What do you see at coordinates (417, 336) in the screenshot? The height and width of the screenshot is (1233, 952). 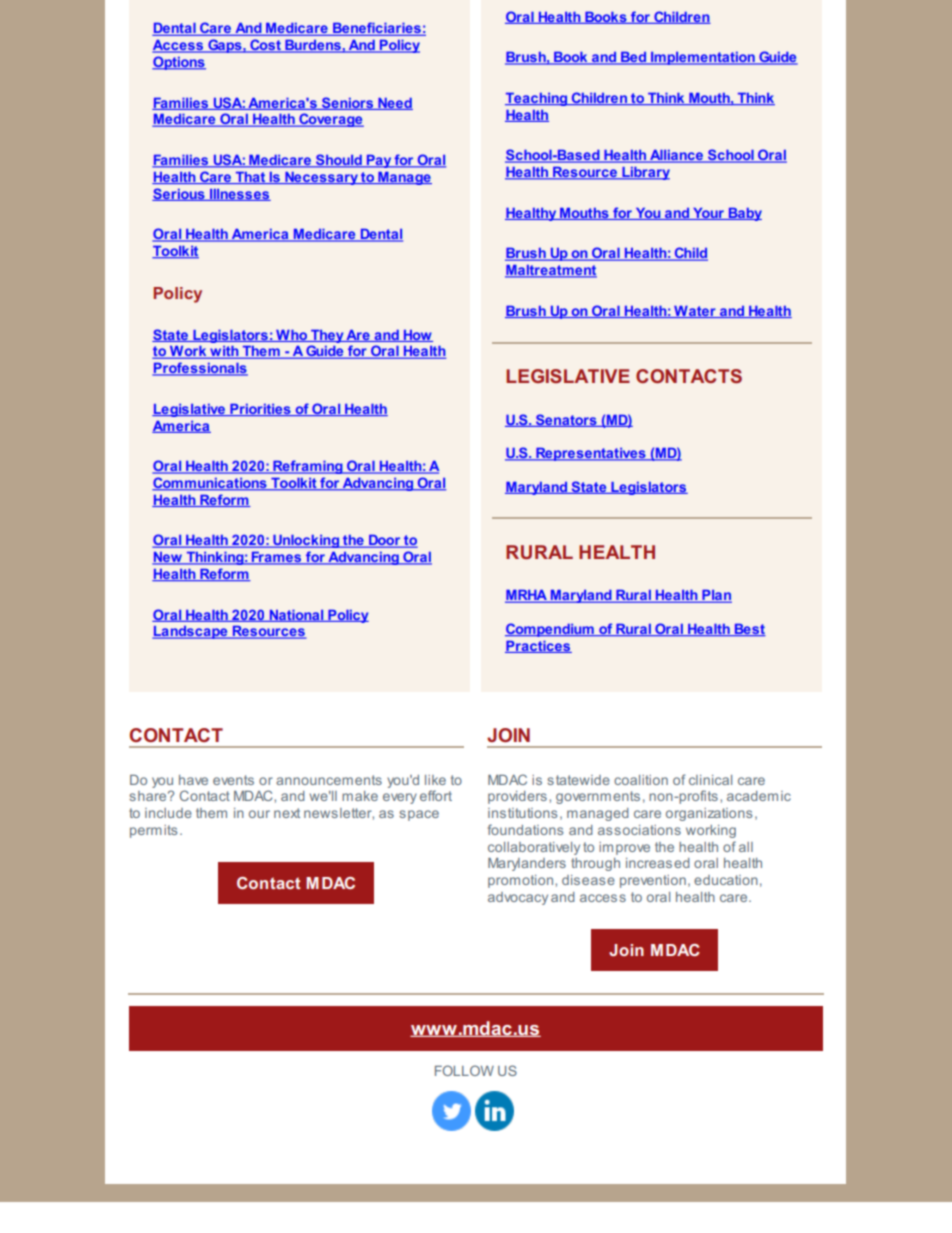 I see `How` at bounding box center [417, 336].
